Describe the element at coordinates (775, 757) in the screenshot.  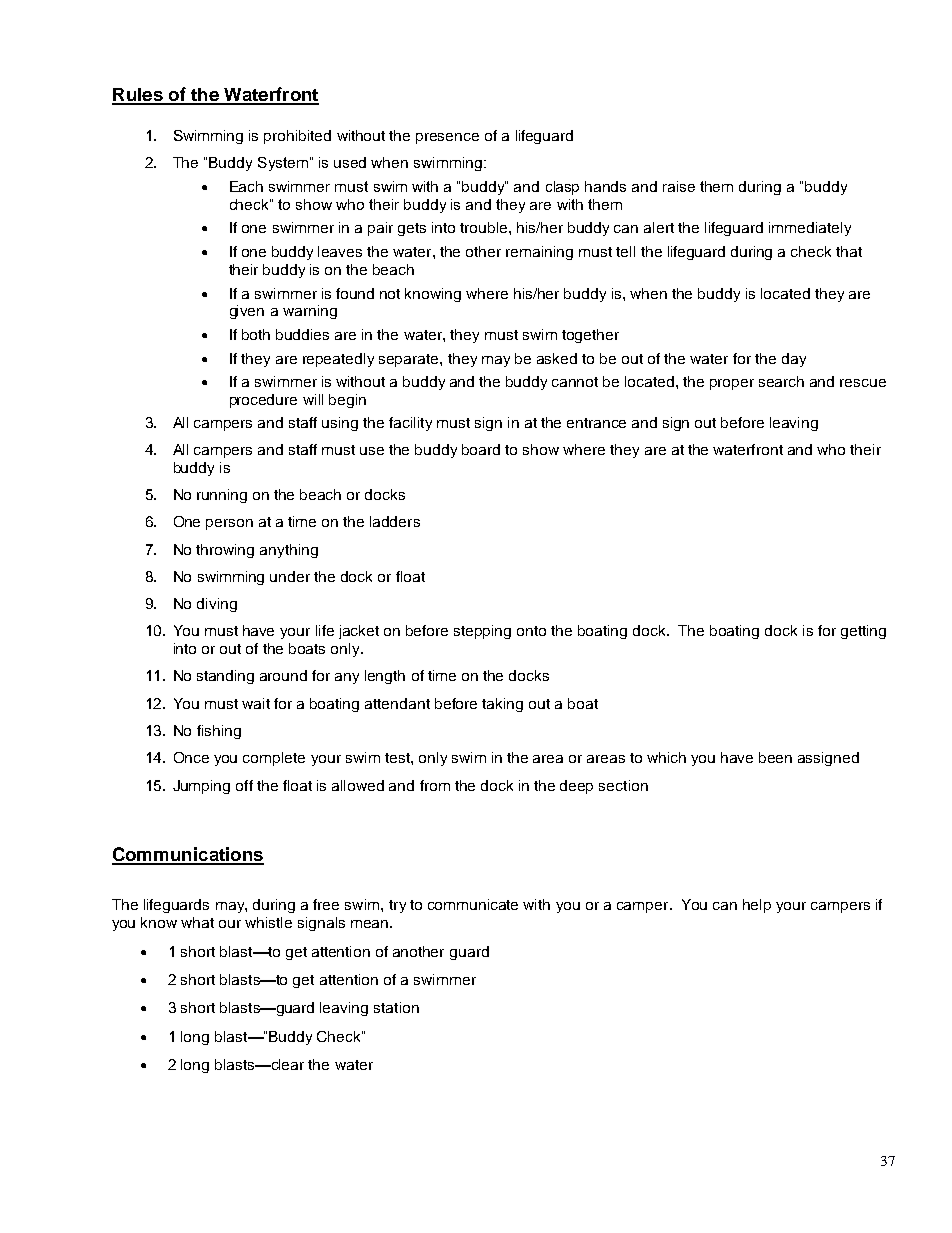
I see `been` at that location.
